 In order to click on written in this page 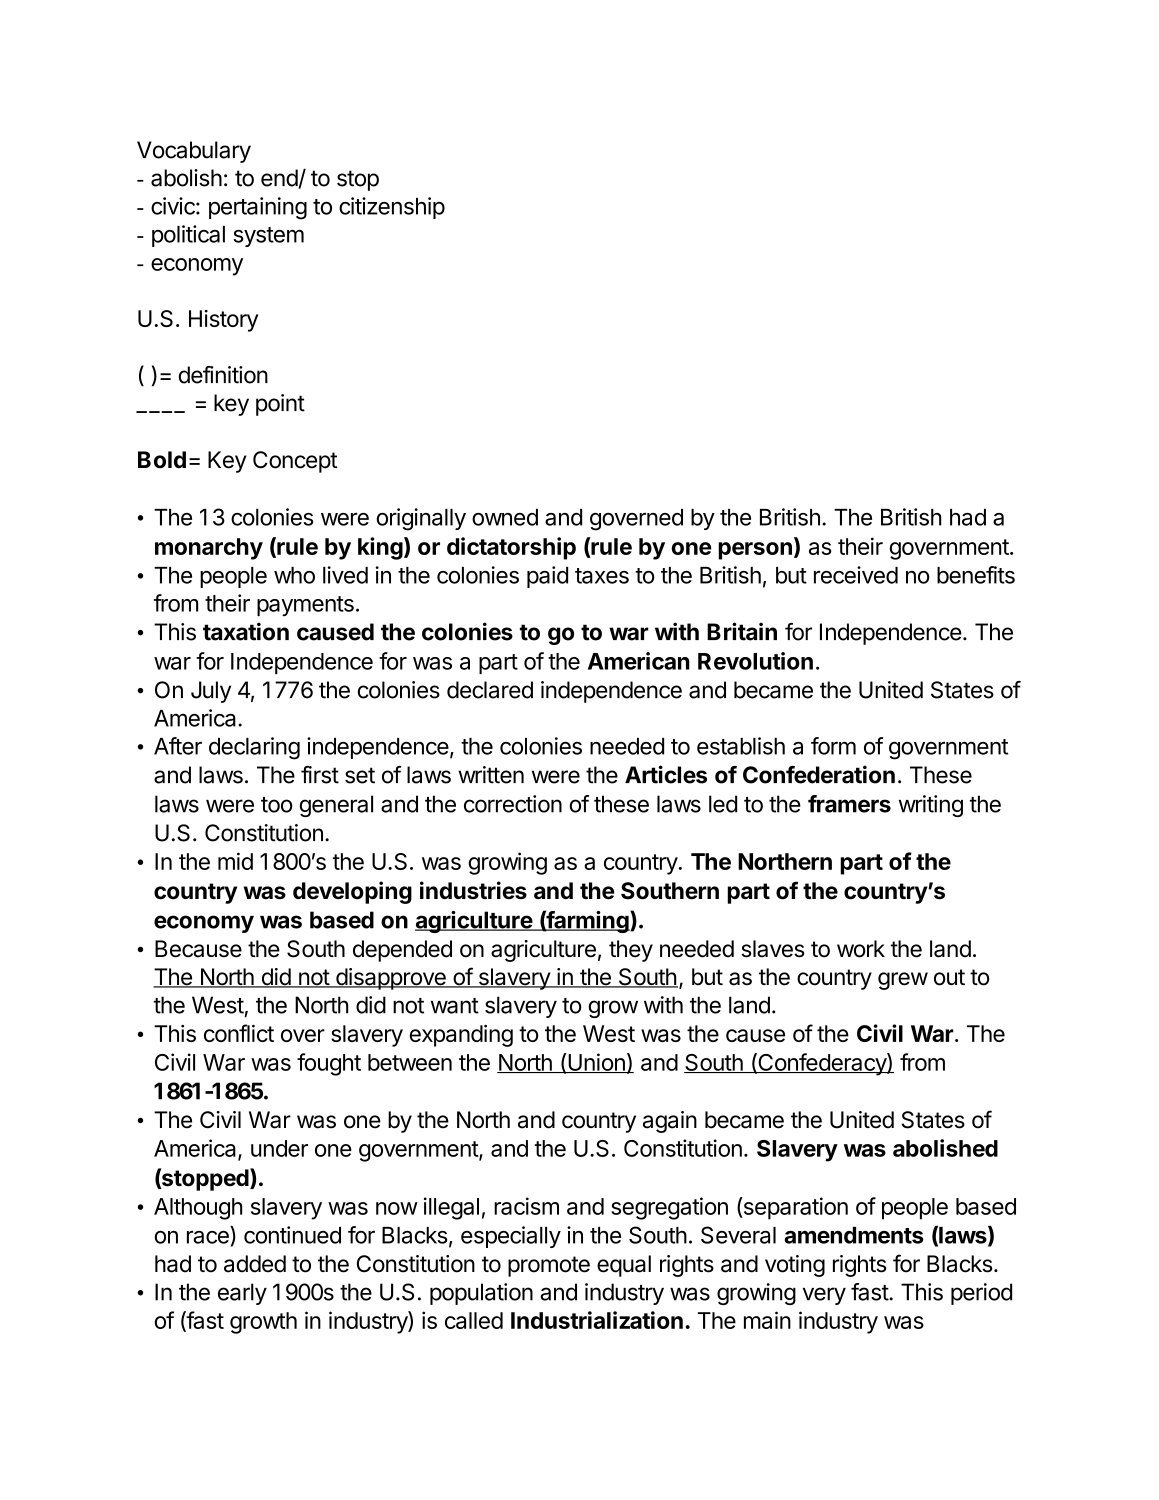, I will do `click(491, 775)`.
